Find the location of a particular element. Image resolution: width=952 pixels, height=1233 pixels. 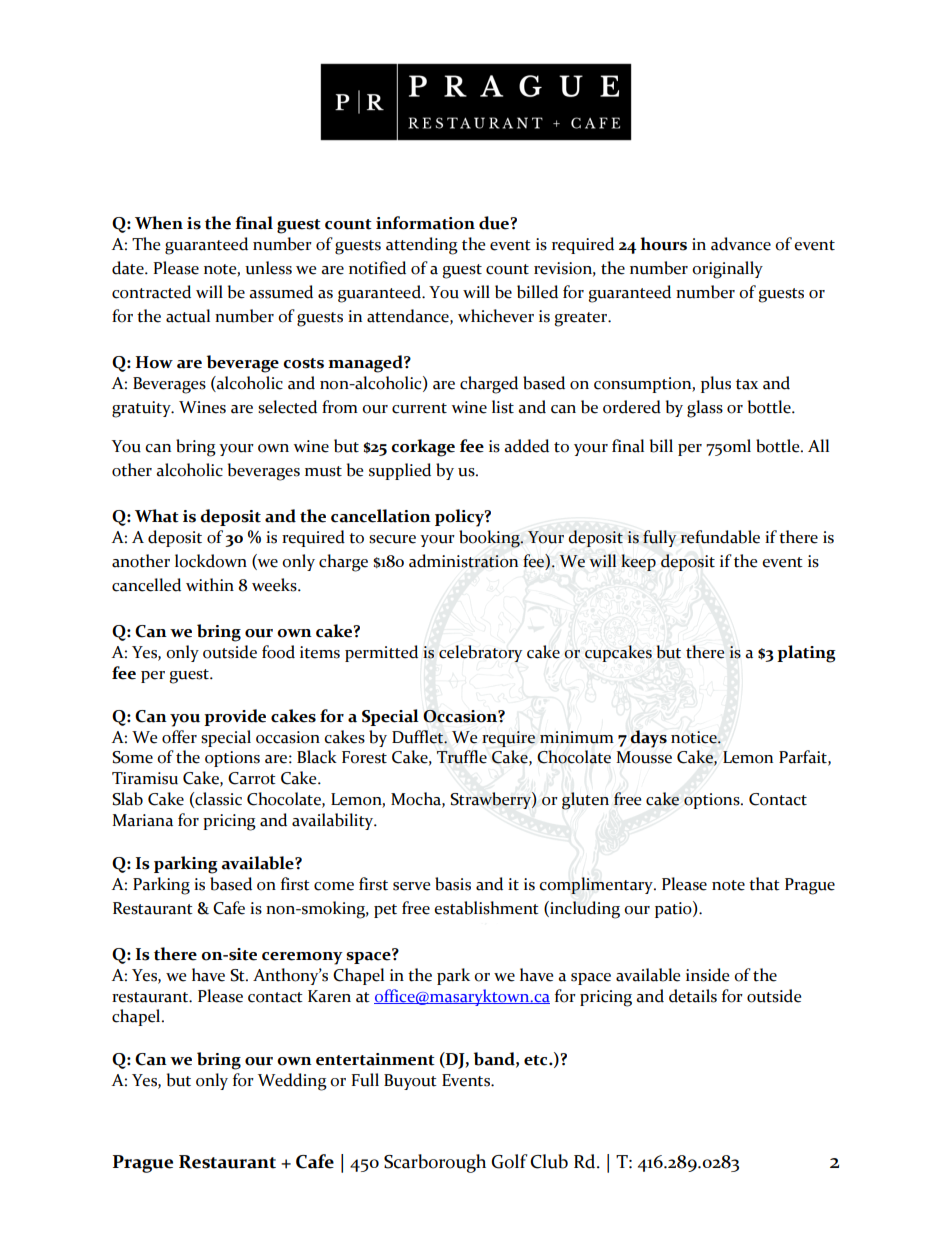

lockdown is located at coordinates (211, 561).
